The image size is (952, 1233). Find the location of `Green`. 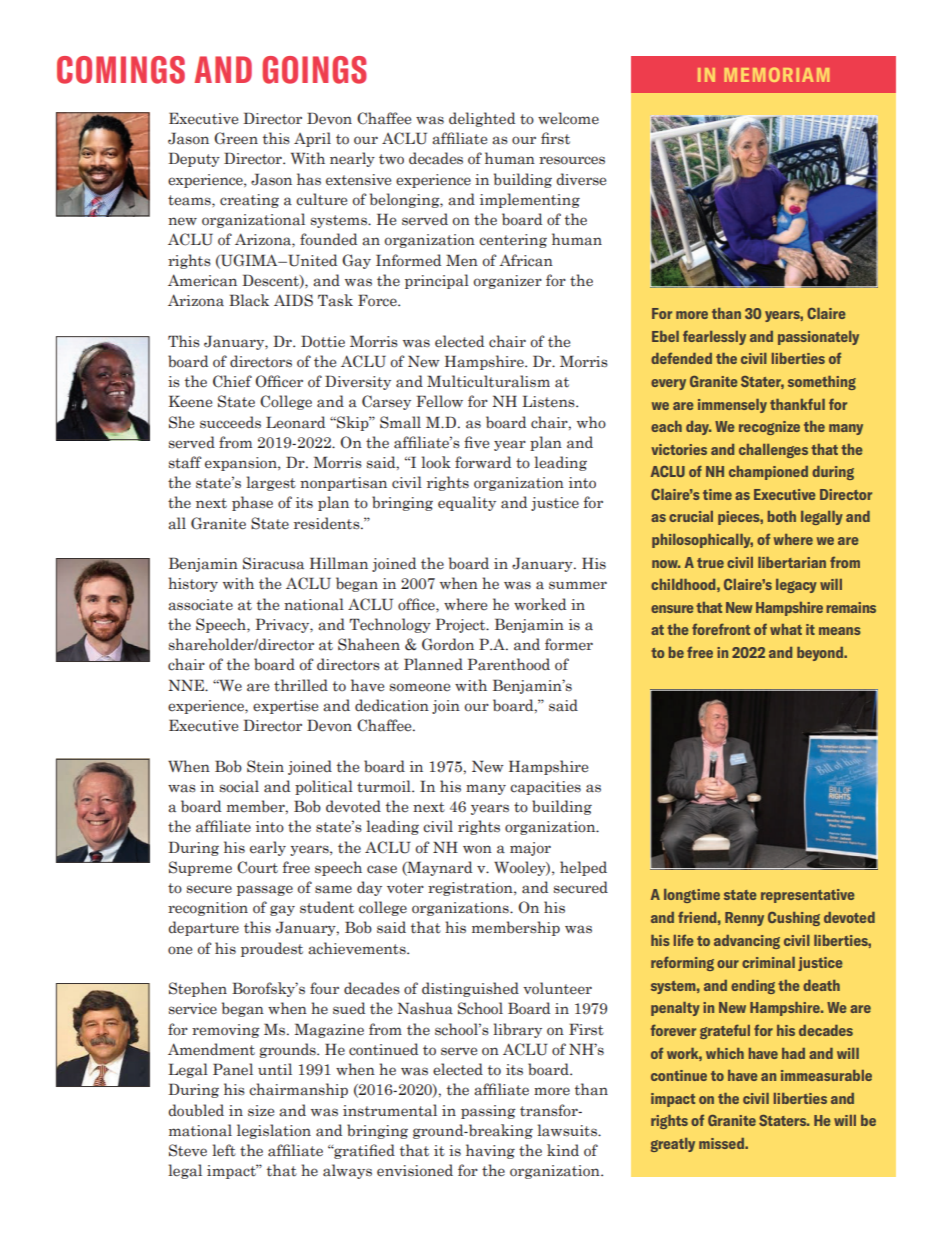

Green is located at coordinates (236, 138).
